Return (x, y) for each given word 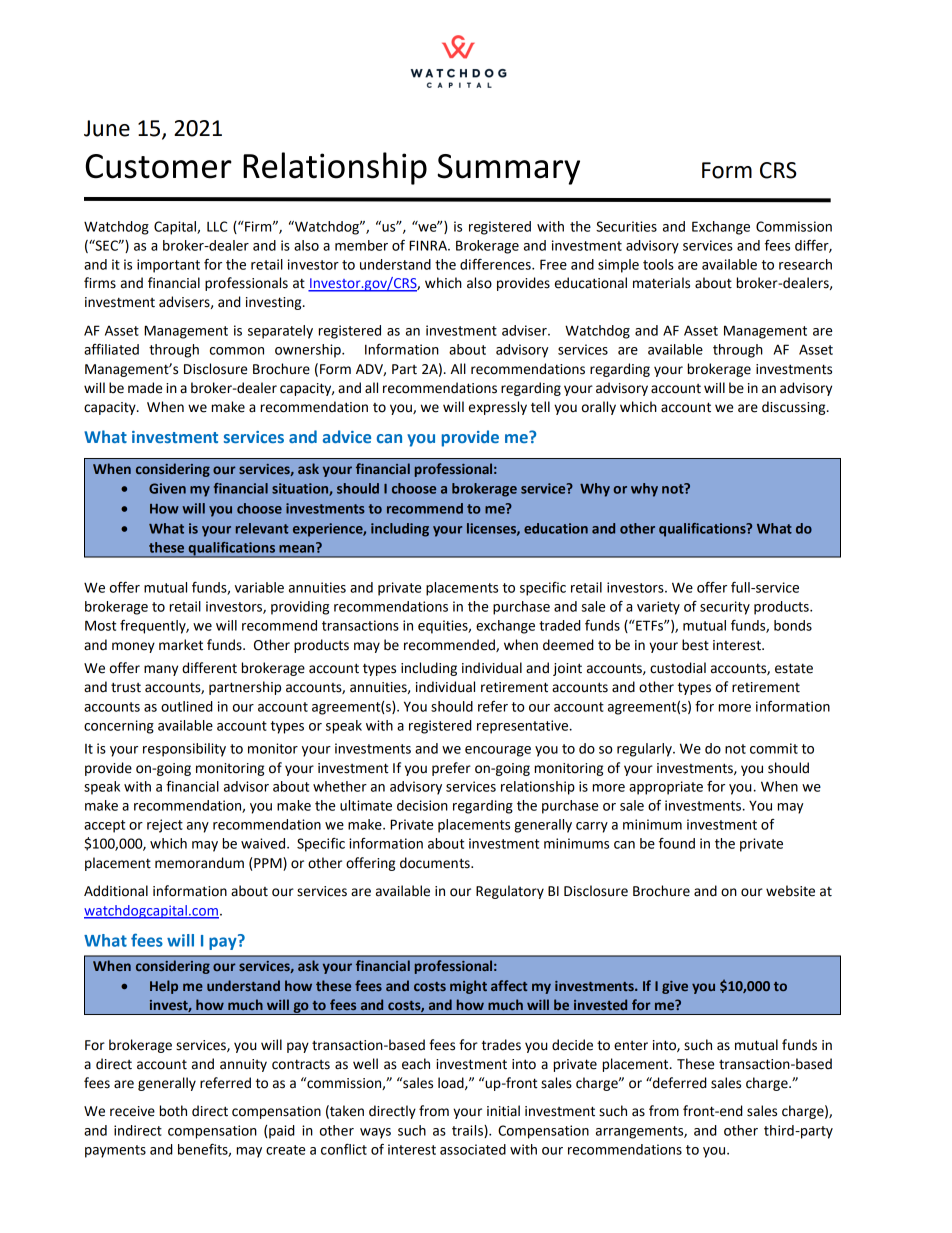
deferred (679, 1083)
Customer (159, 166)
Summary (509, 169)
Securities (626, 226)
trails (468, 1131)
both (173, 1111)
